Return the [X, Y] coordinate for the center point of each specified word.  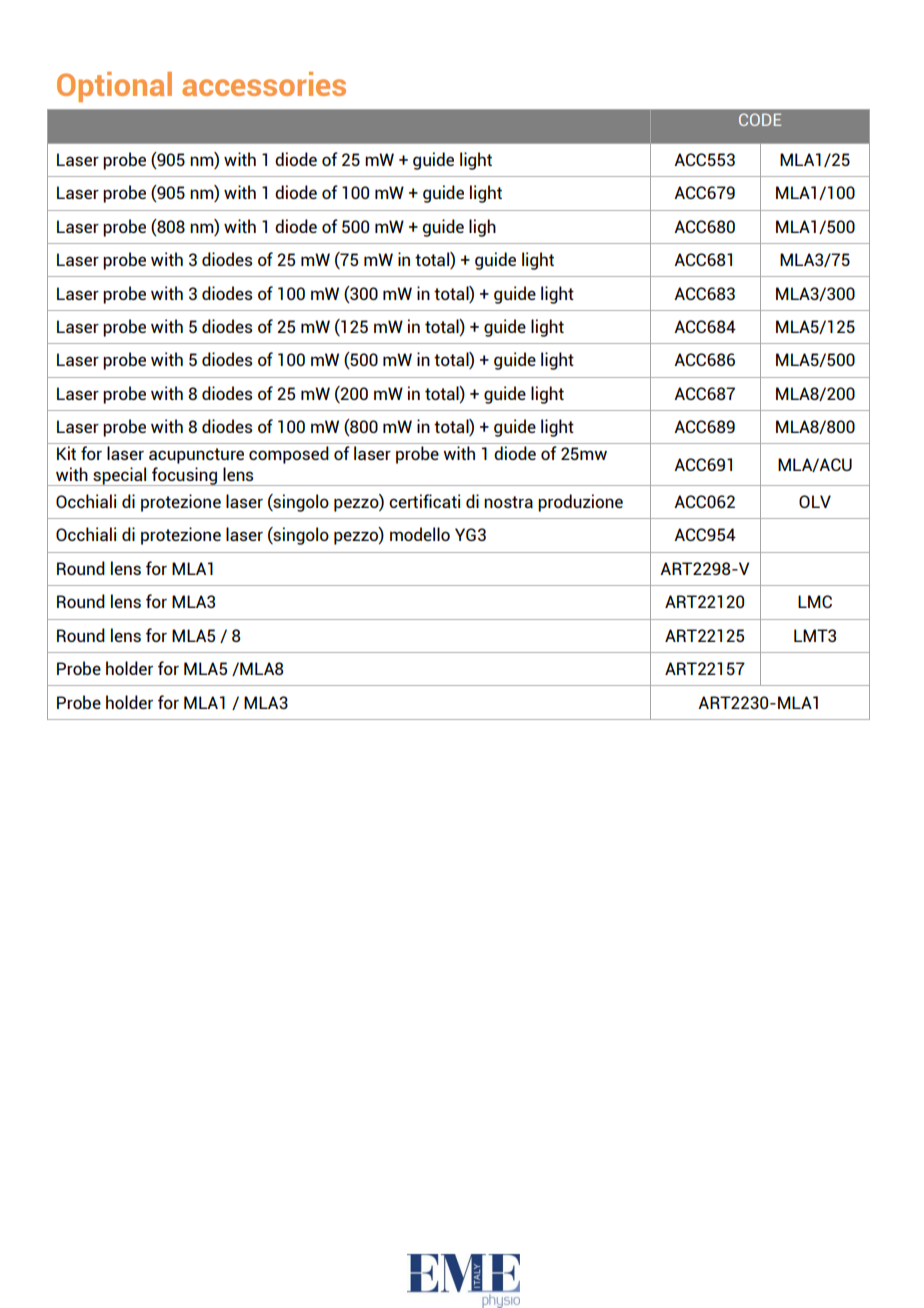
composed [289, 455]
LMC [815, 601]
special [120, 476]
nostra [508, 502]
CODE [760, 119]
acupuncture [196, 456]
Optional [114, 87]
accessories [264, 84]
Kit [66, 453]
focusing [185, 476]
